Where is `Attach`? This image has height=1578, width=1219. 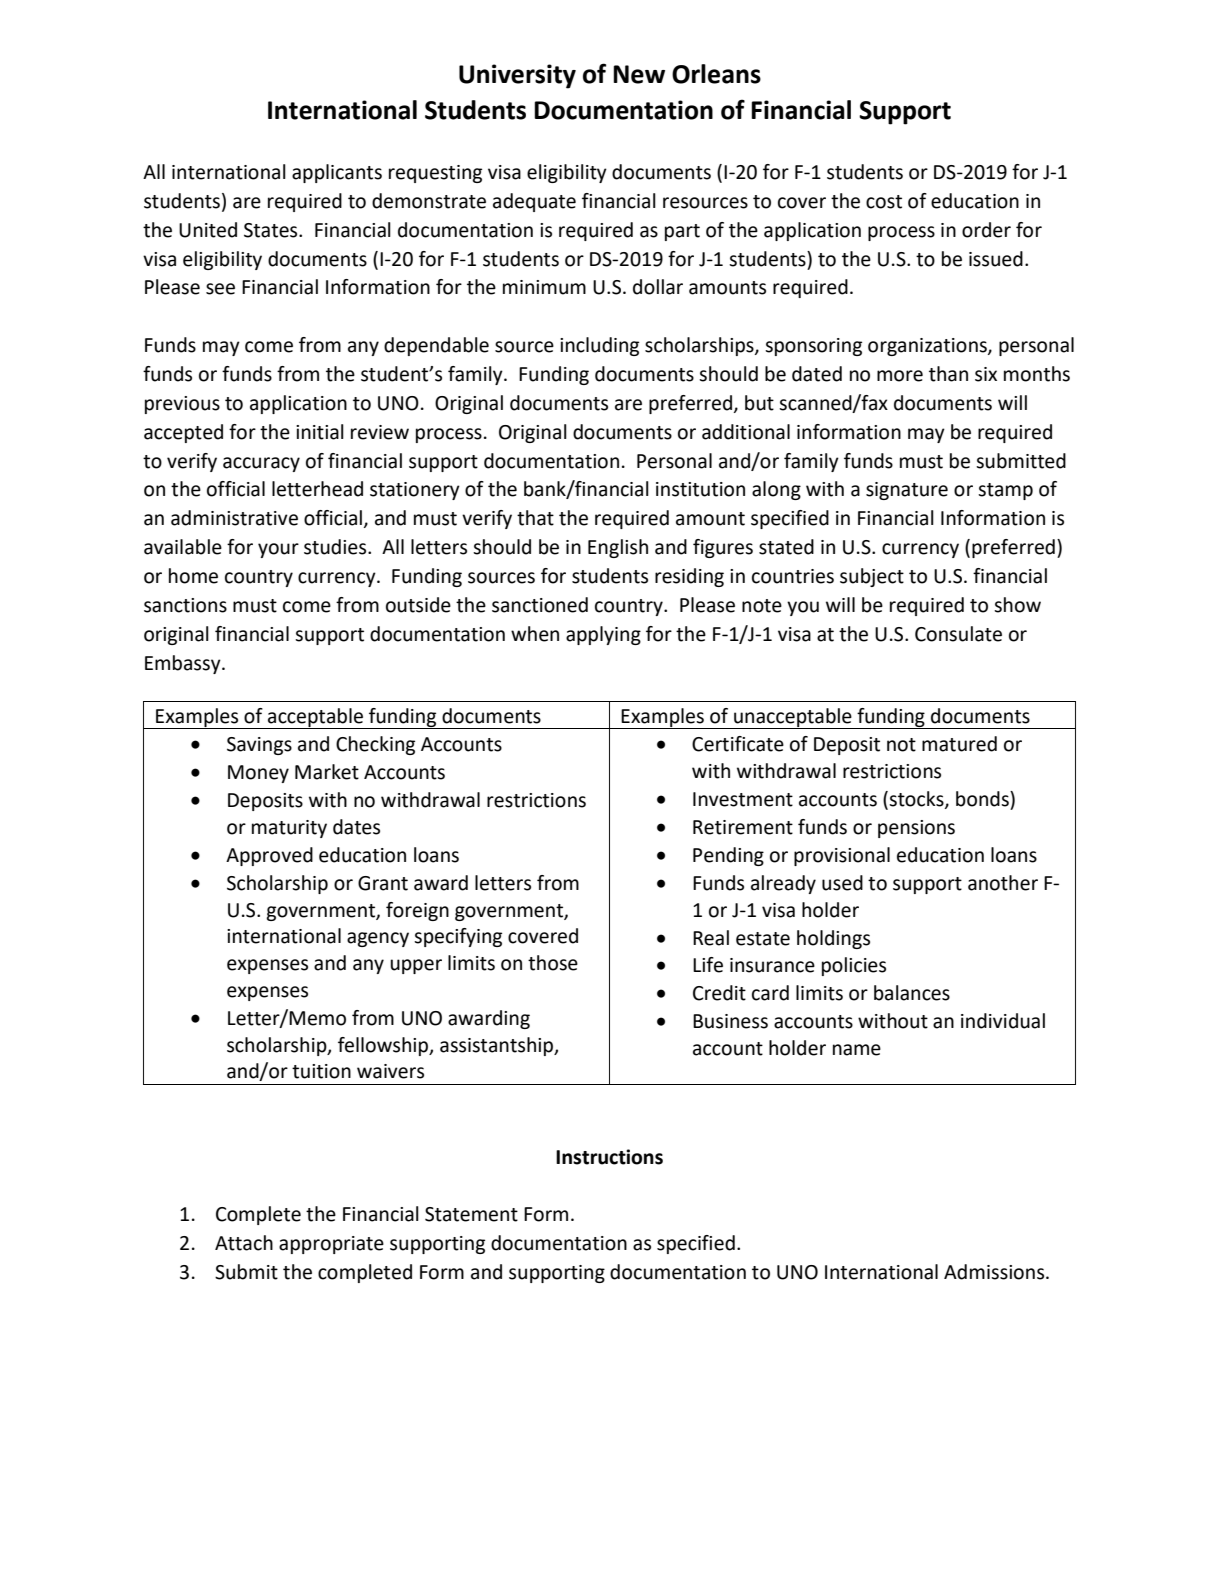 Attach is located at coordinates (244, 1243).
